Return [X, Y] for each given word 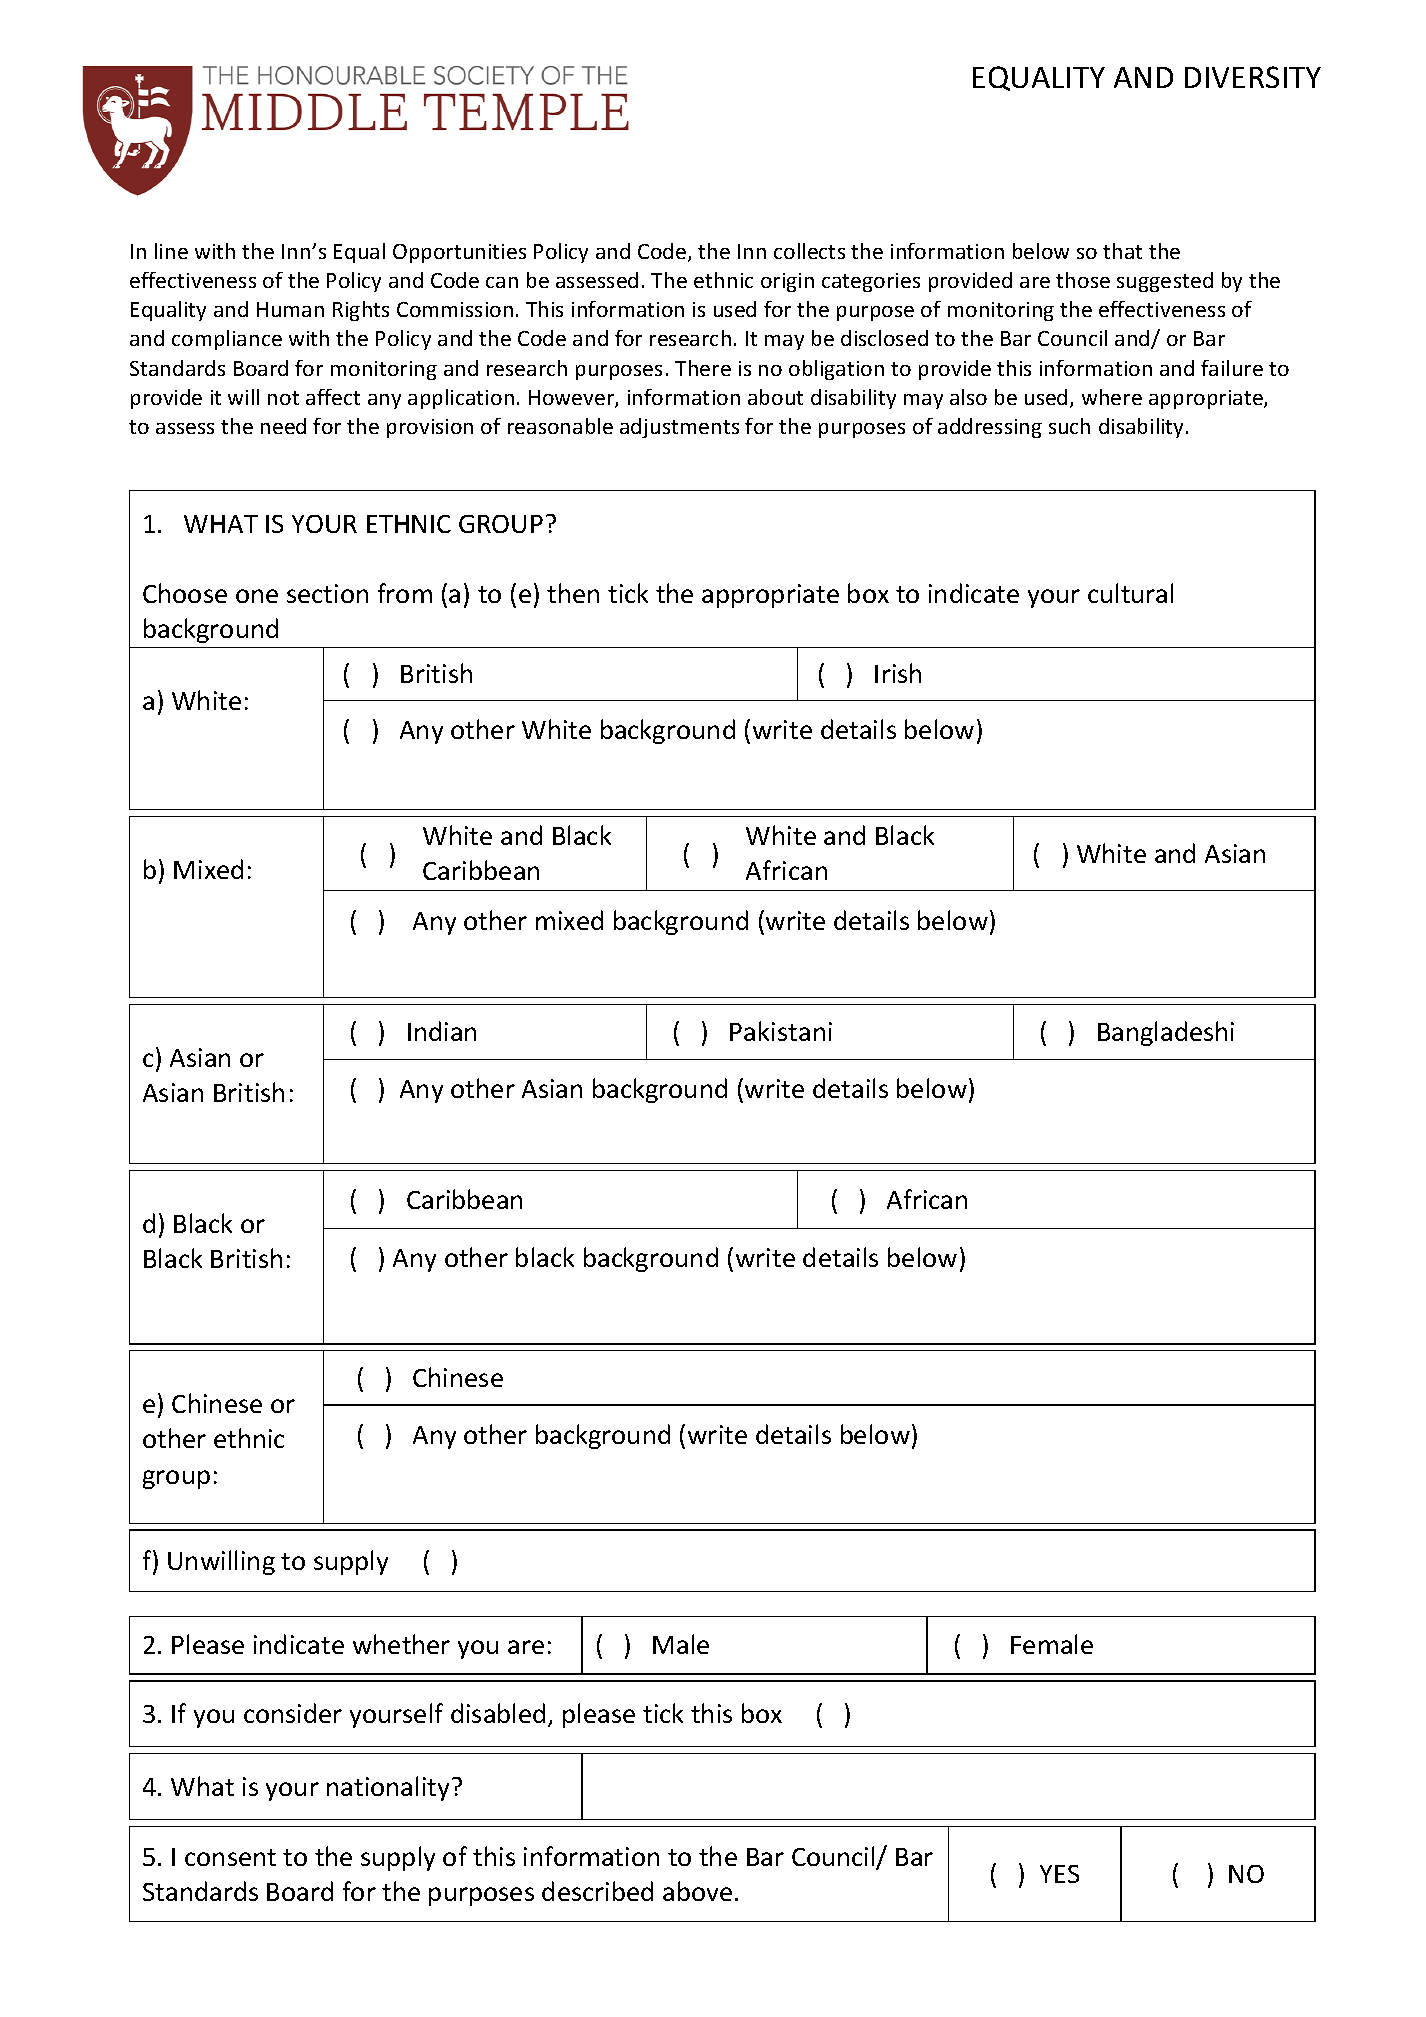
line [171, 251]
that [1122, 251]
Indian [442, 1031]
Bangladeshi [1166, 1033]
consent [230, 1857]
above [697, 1891]
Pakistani [781, 1031]
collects [809, 251]
